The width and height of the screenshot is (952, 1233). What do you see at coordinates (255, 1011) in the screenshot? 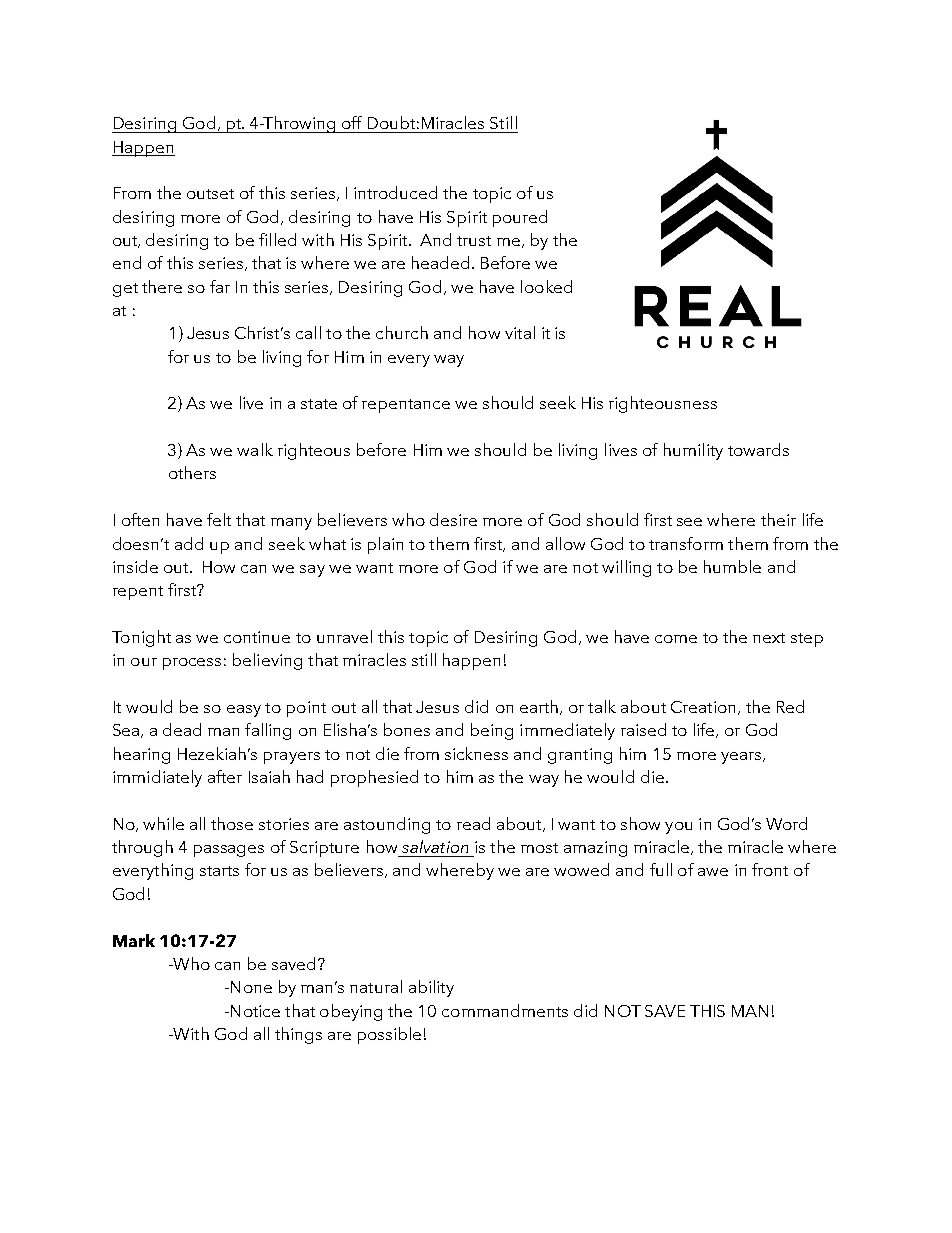
I see `Notice` at bounding box center [255, 1011].
